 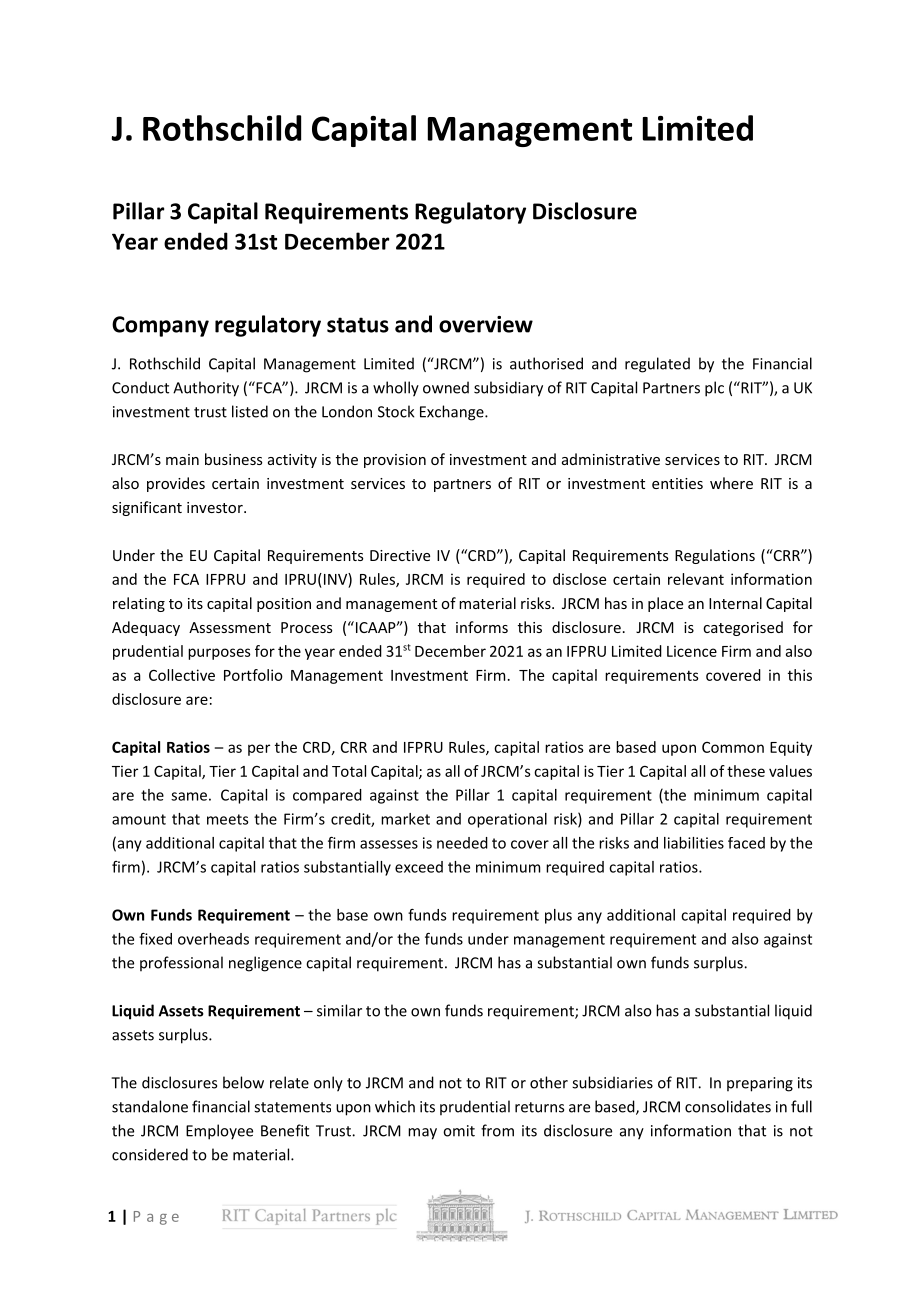 I want to click on plc, so click(x=714, y=389).
